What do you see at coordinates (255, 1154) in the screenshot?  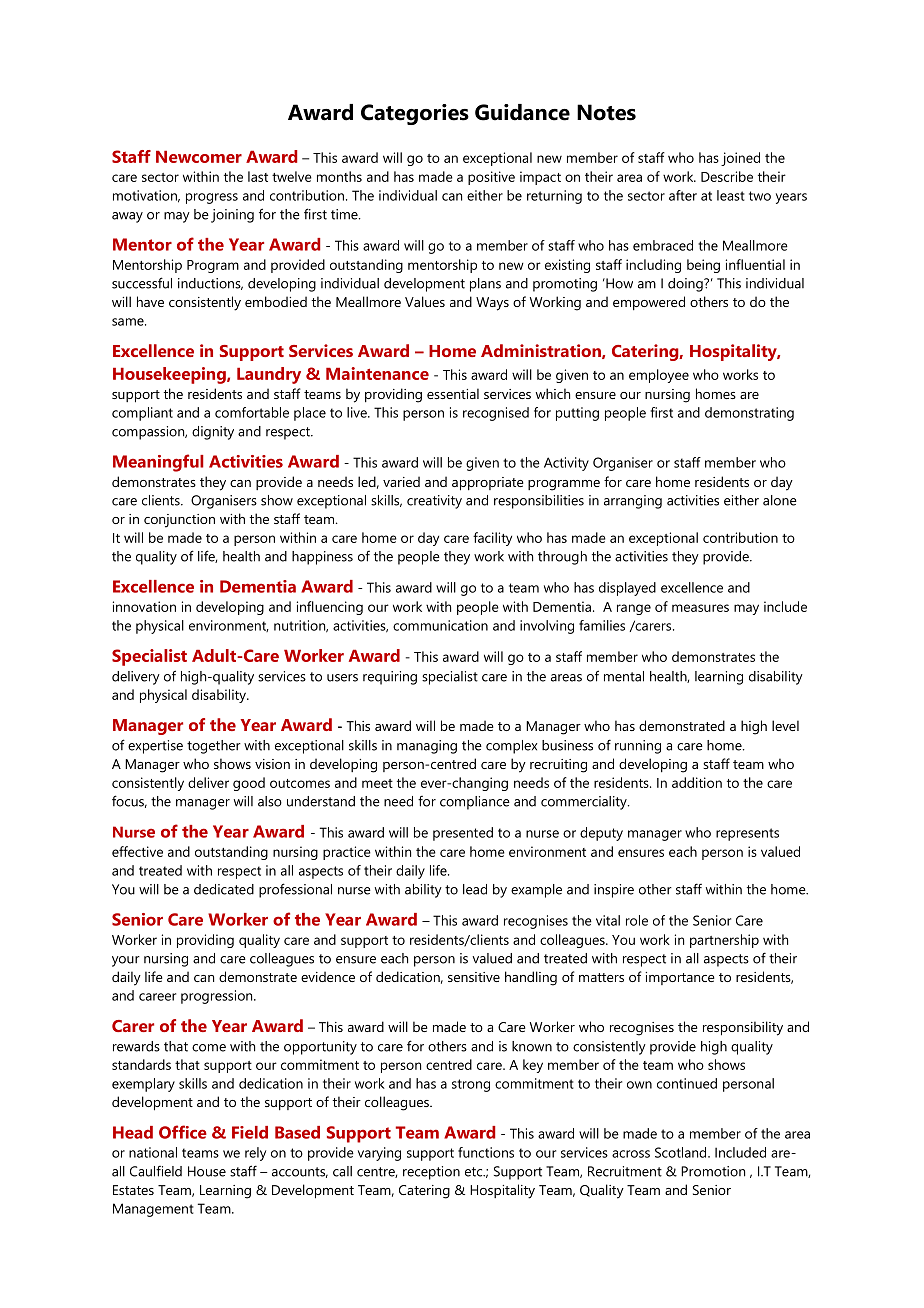 I see `rely` at bounding box center [255, 1154].
